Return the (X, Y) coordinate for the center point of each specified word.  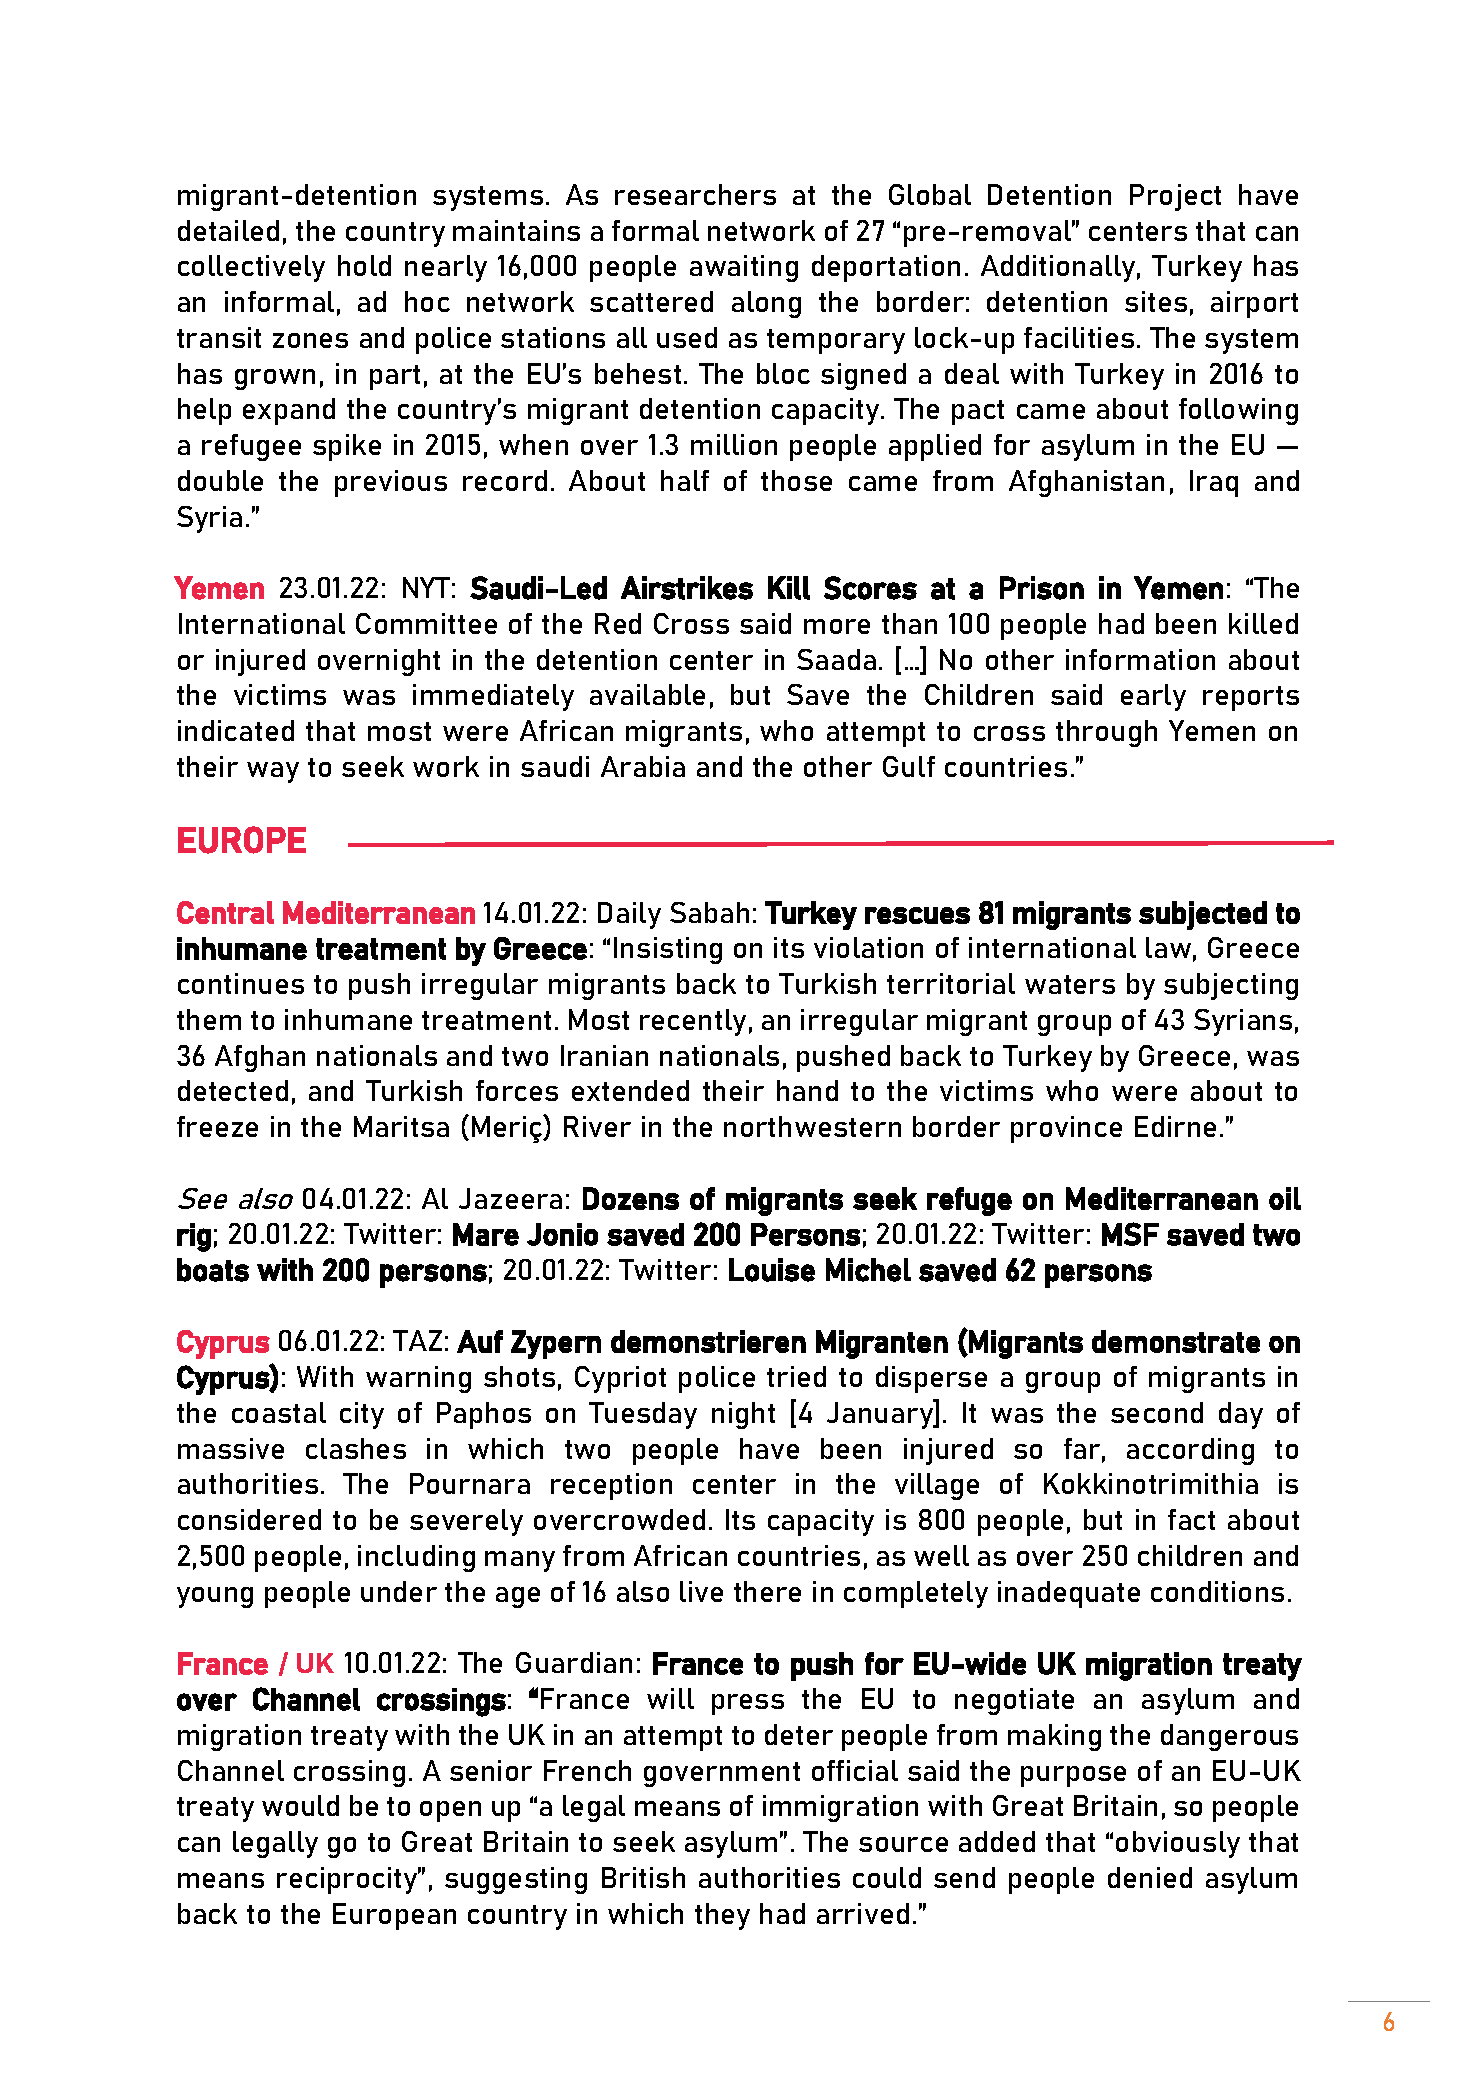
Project (1175, 197)
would (300, 1805)
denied (1150, 1877)
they (722, 1916)
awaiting (744, 268)
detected (233, 1090)
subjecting (1231, 986)
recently (693, 1022)
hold (364, 265)
